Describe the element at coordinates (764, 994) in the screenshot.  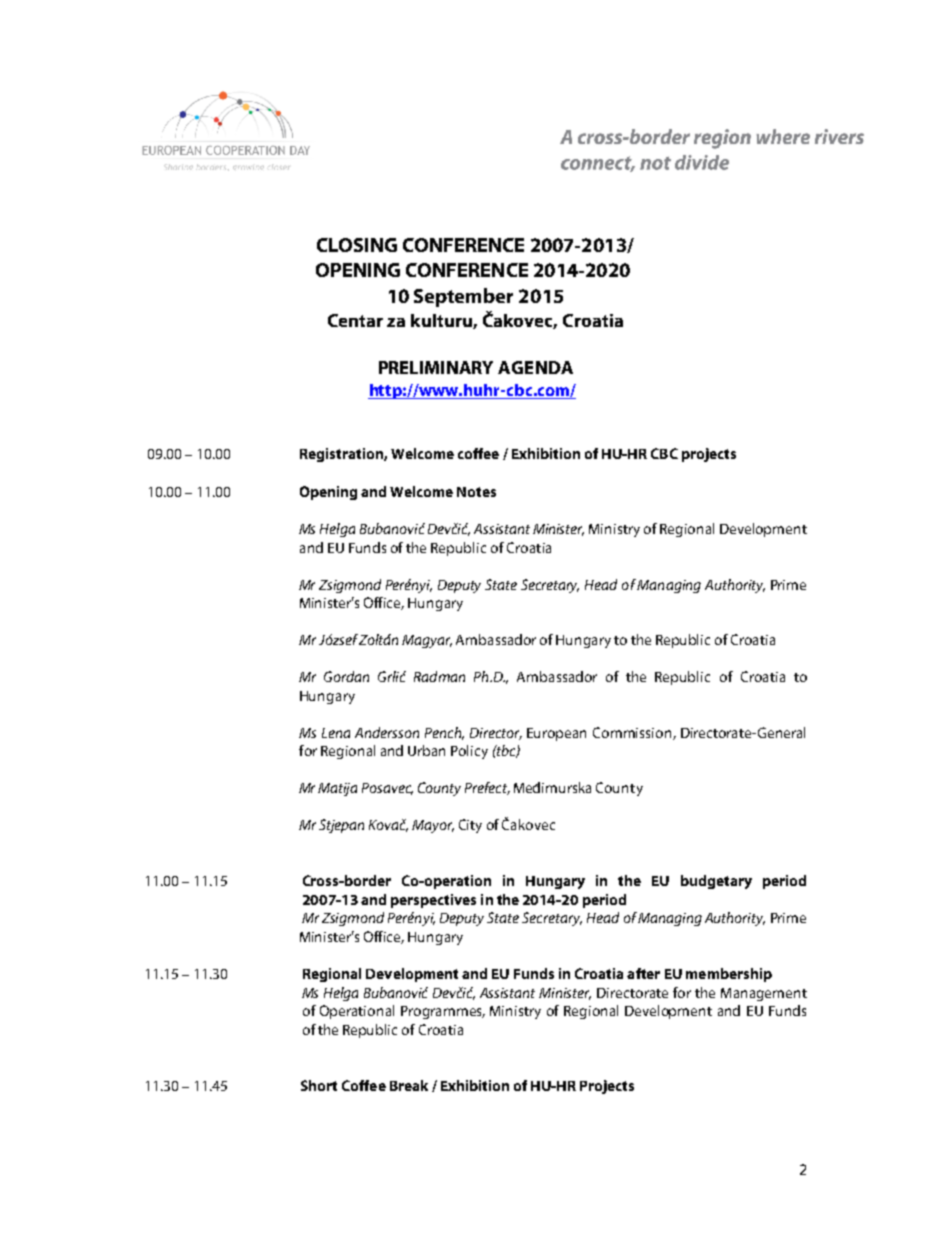
I see `Management` at that location.
